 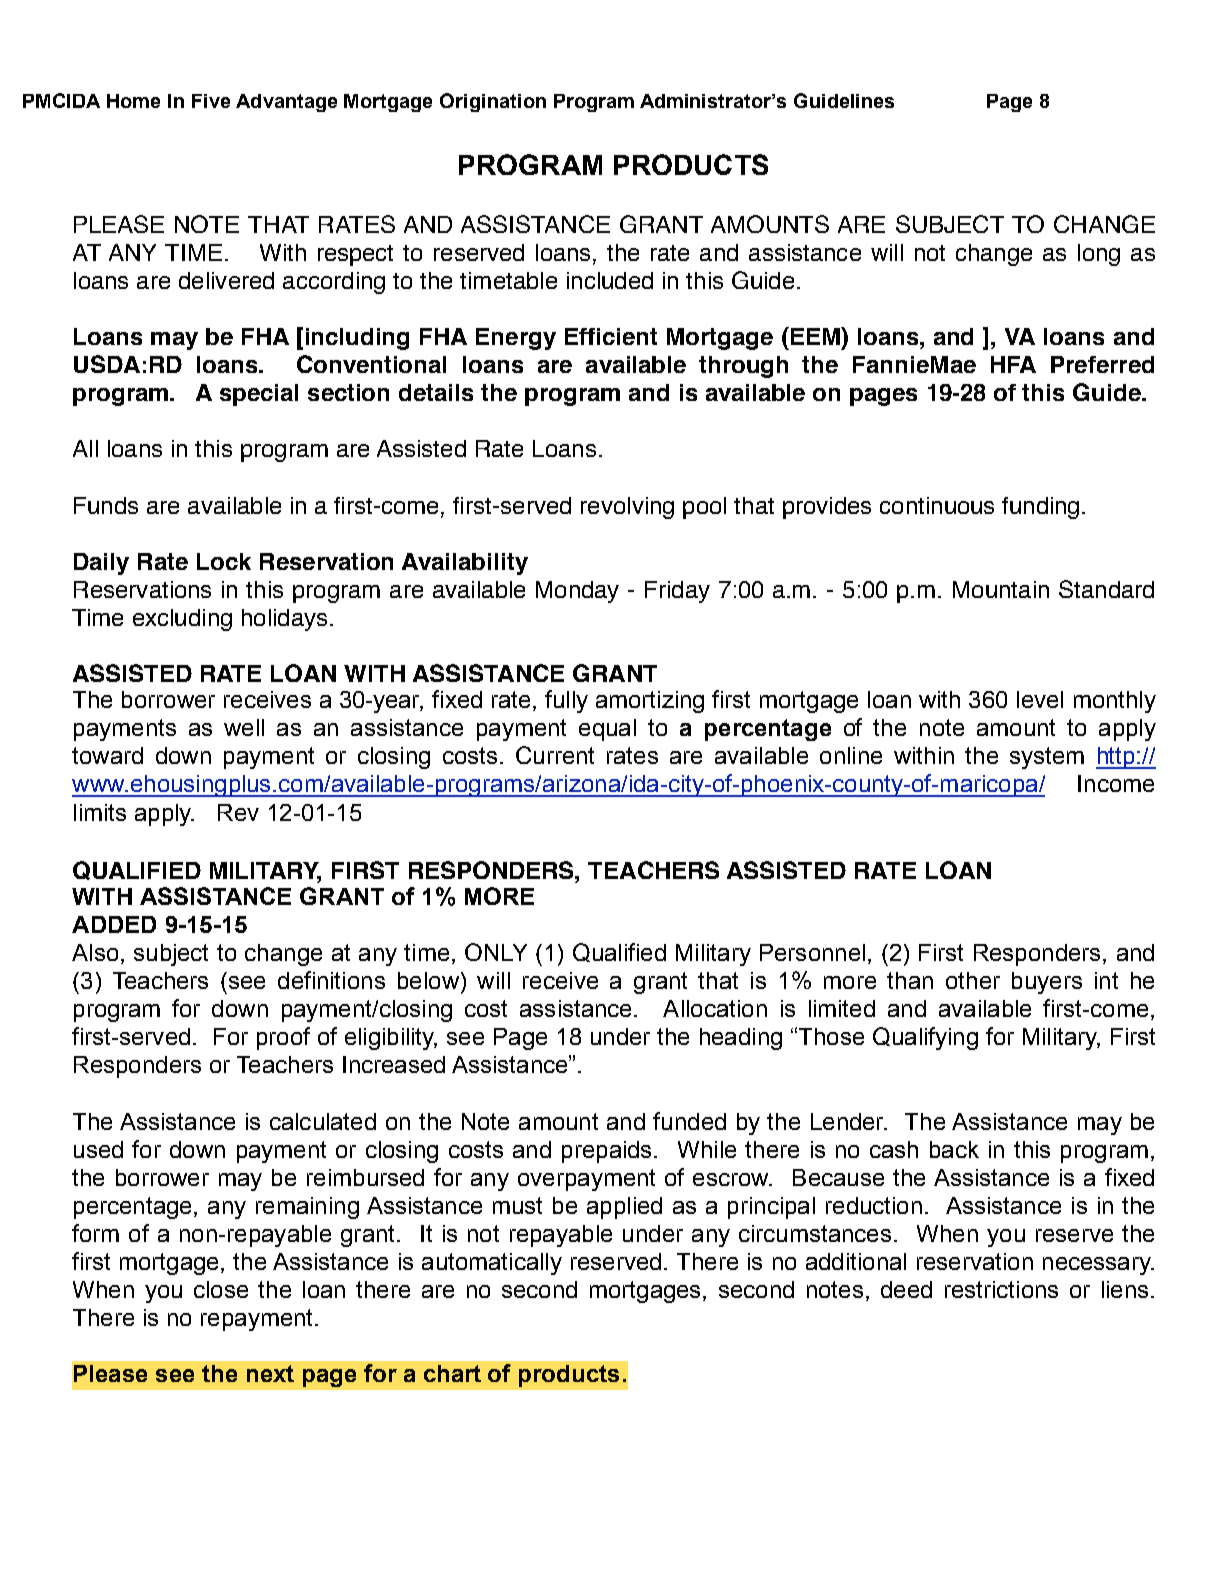 What do you see at coordinates (493, 102) in the image?
I see `Origination` at bounding box center [493, 102].
